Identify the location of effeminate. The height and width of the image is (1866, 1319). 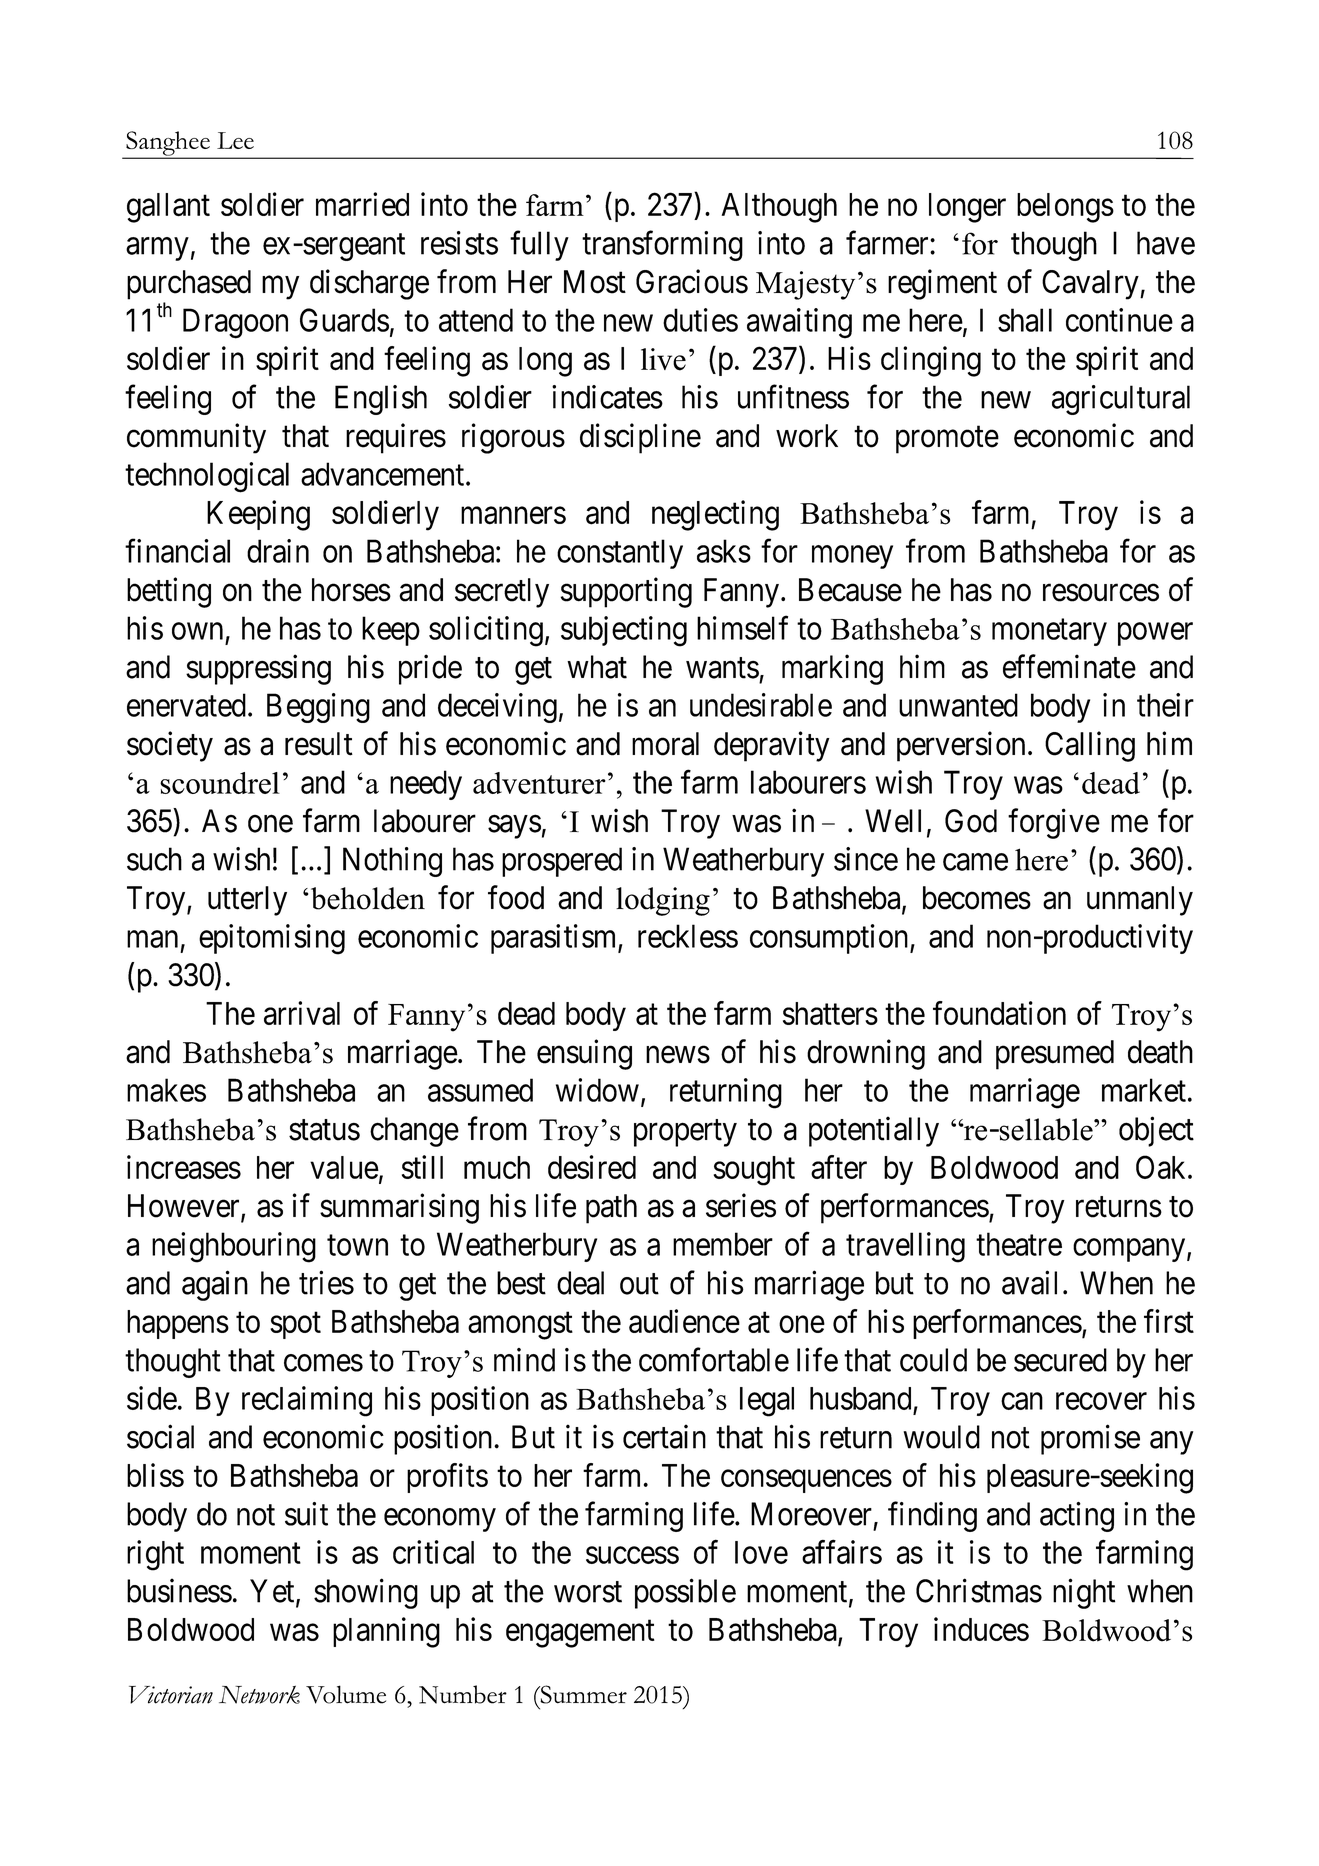
(1069, 666).
